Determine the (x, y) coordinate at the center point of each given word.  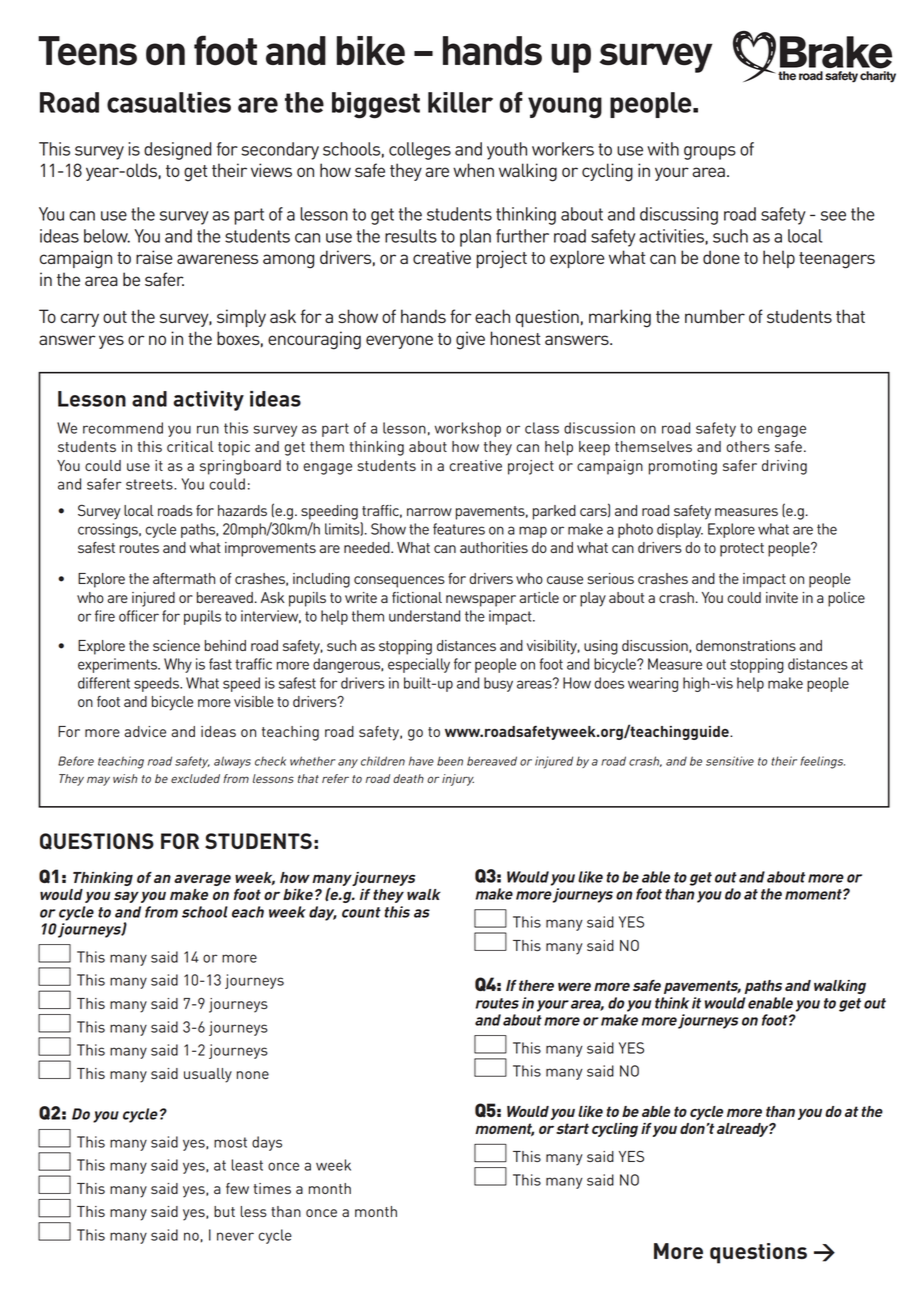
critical (190, 446)
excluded (195, 778)
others (748, 446)
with (663, 149)
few (237, 1188)
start (572, 1128)
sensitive (730, 761)
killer (460, 102)
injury (458, 780)
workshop (468, 429)
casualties (169, 102)
